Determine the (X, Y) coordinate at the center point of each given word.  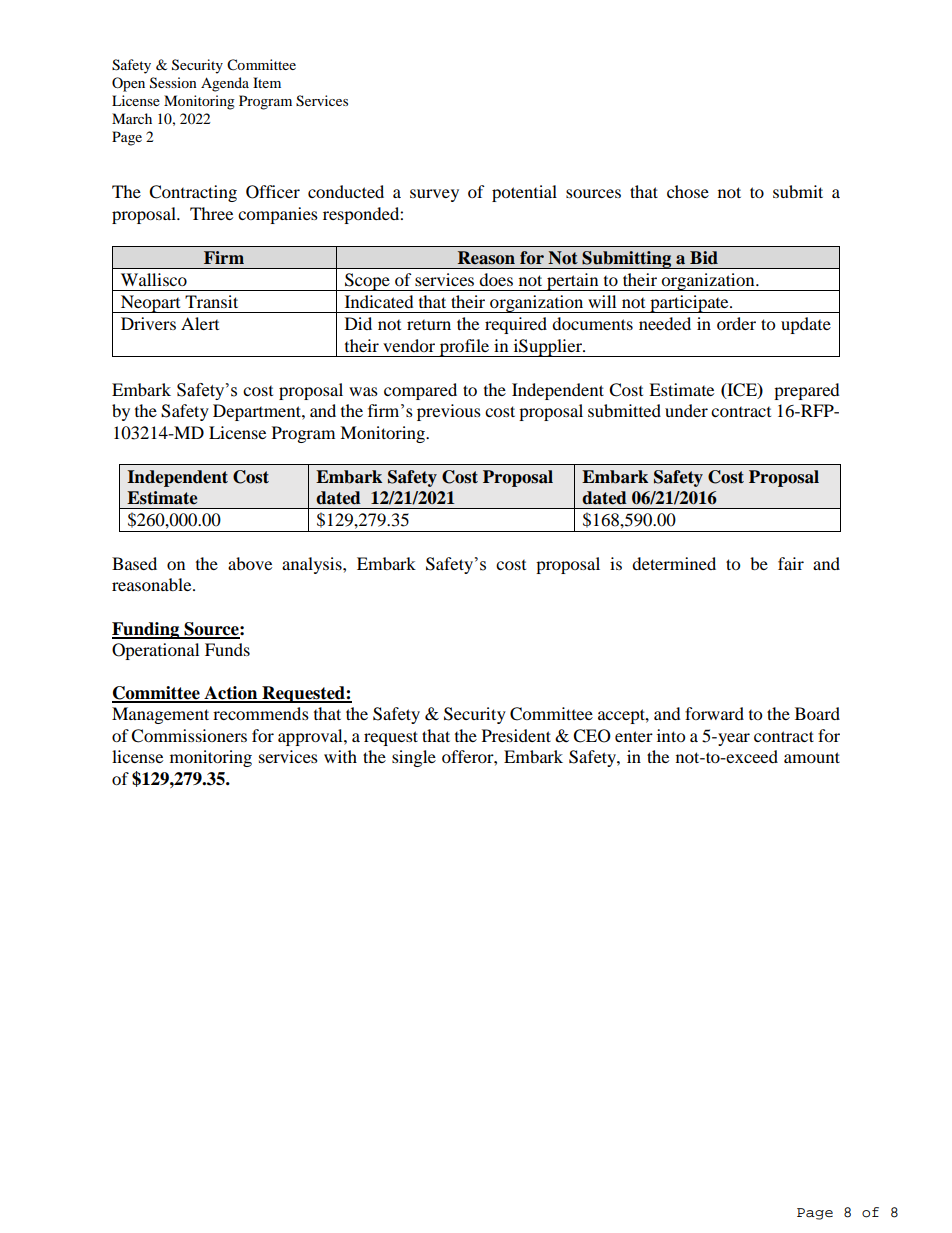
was (363, 391)
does (496, 279)
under (686, 410)
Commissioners (189, 736)
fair (791, 563)
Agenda (225, 84)
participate (689, 304)
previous (449, 412)
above (250, 563)
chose (688, 191)
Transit (211, 301)
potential (524, 193)
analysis (313, 565)
